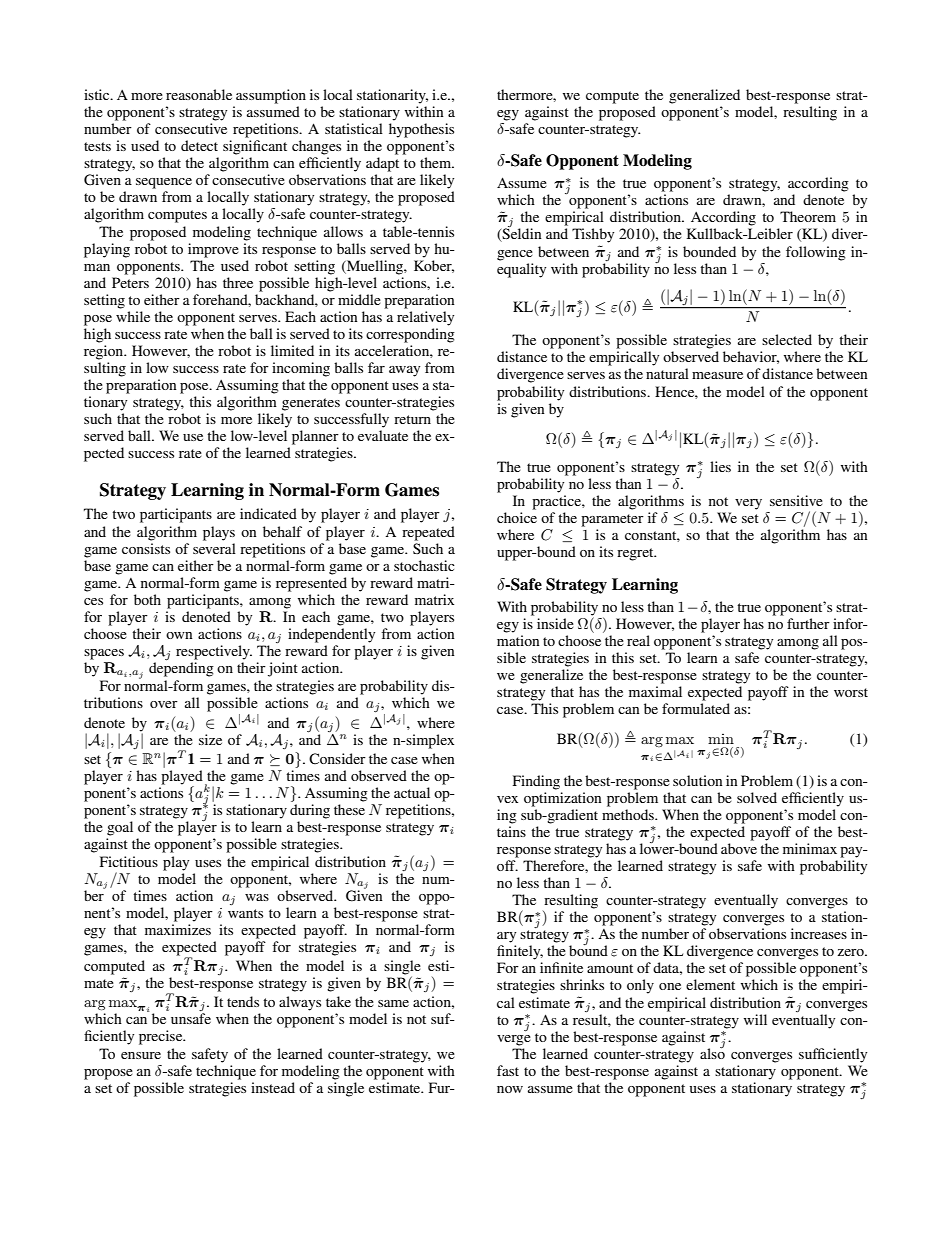 This page has width=952, height=1233. I want to click on further, so click(808, 623).
